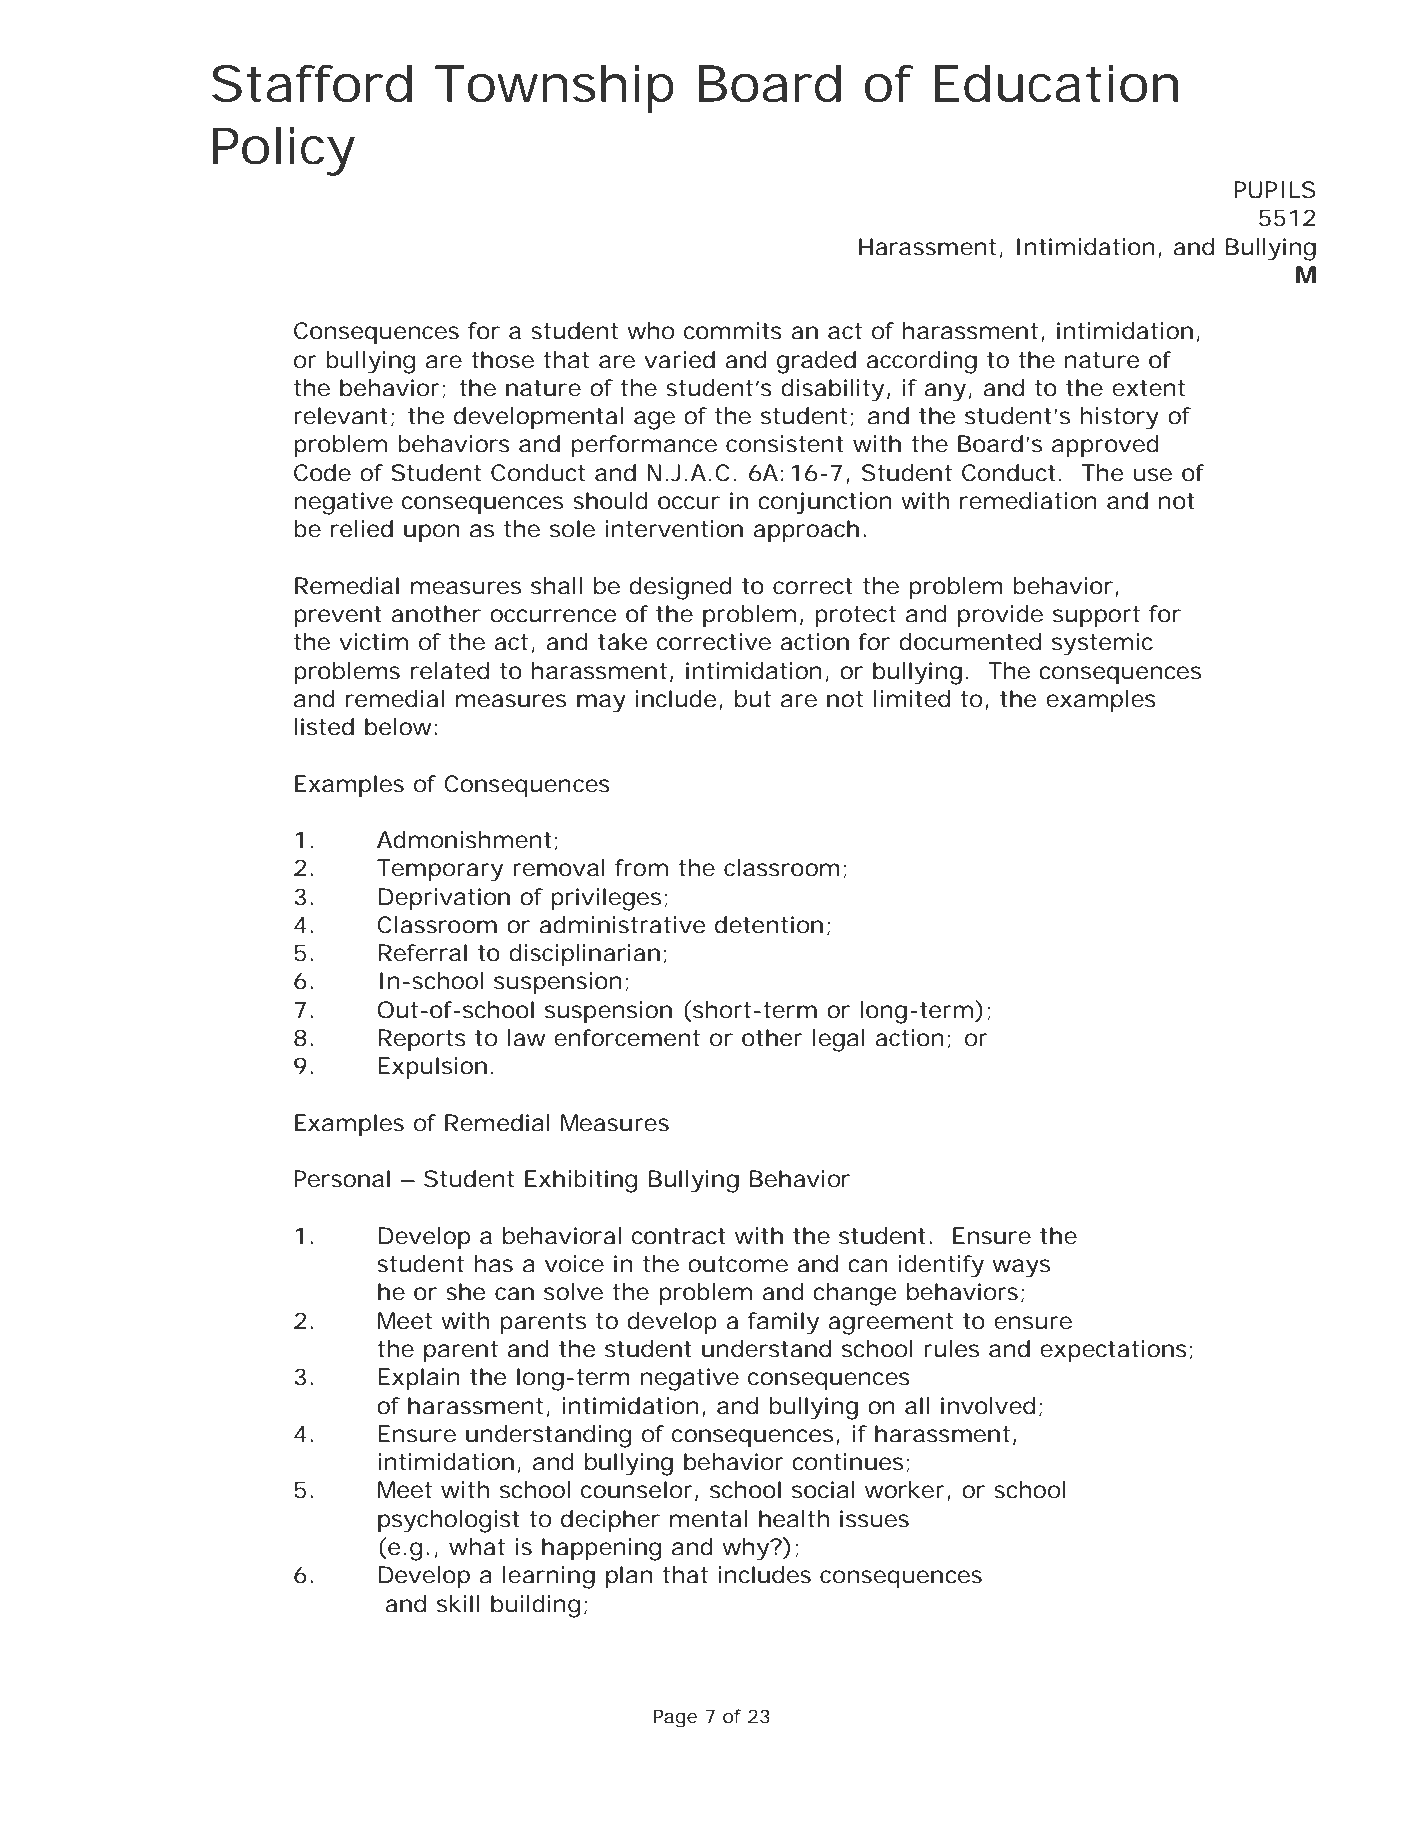 The width and height of the screenshot is (1424, 1842). I want to click on Stafford, so click(312, 83).
